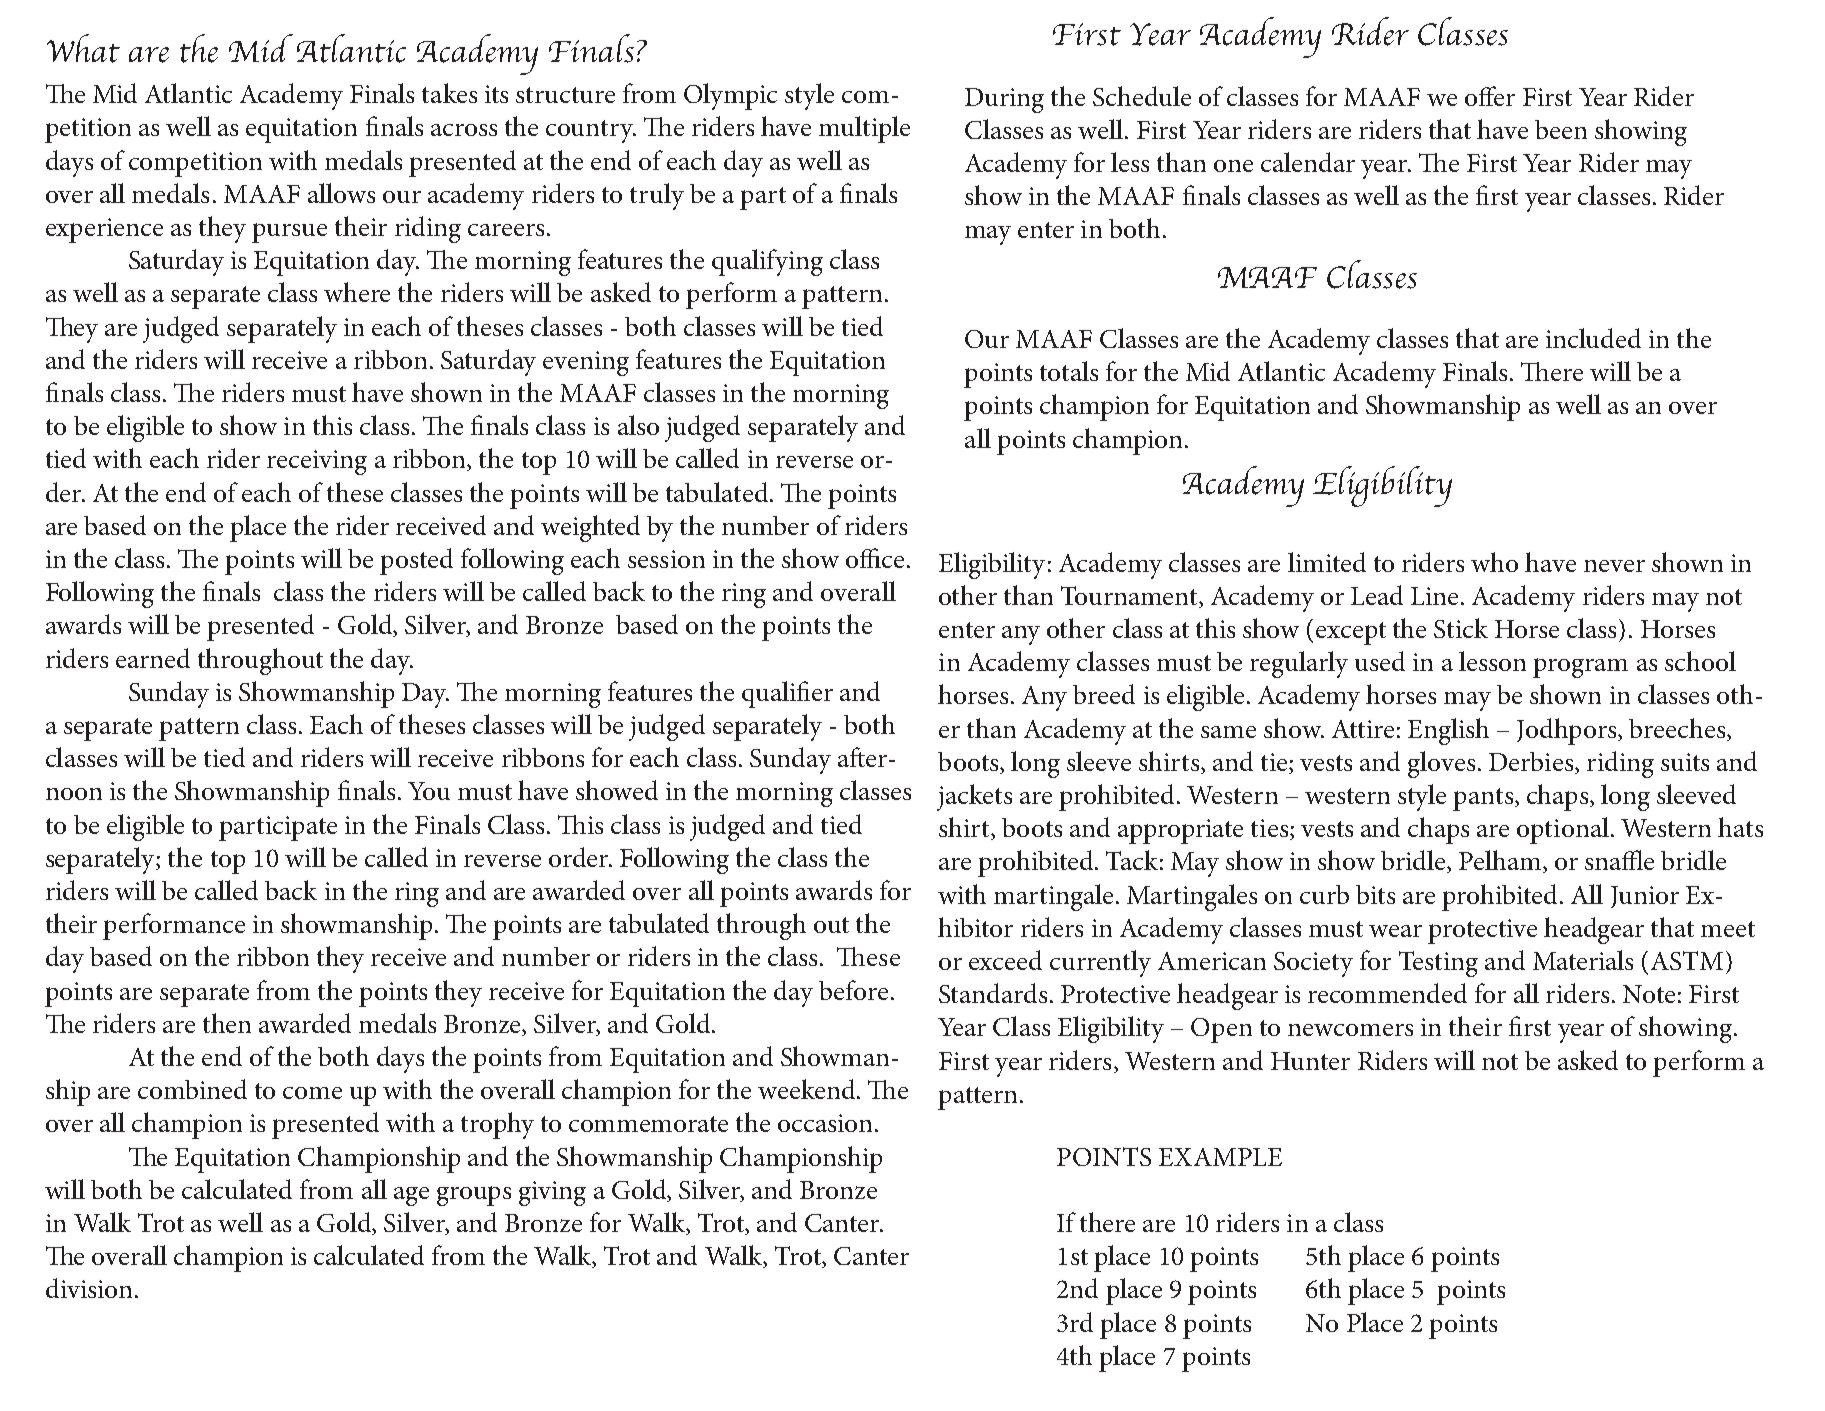 This screenshot has width=1825, height=1411. What do you see at coordinates (1490, 96) in the screenshot?
I see `offer` at bounding box center [1490, 96].
